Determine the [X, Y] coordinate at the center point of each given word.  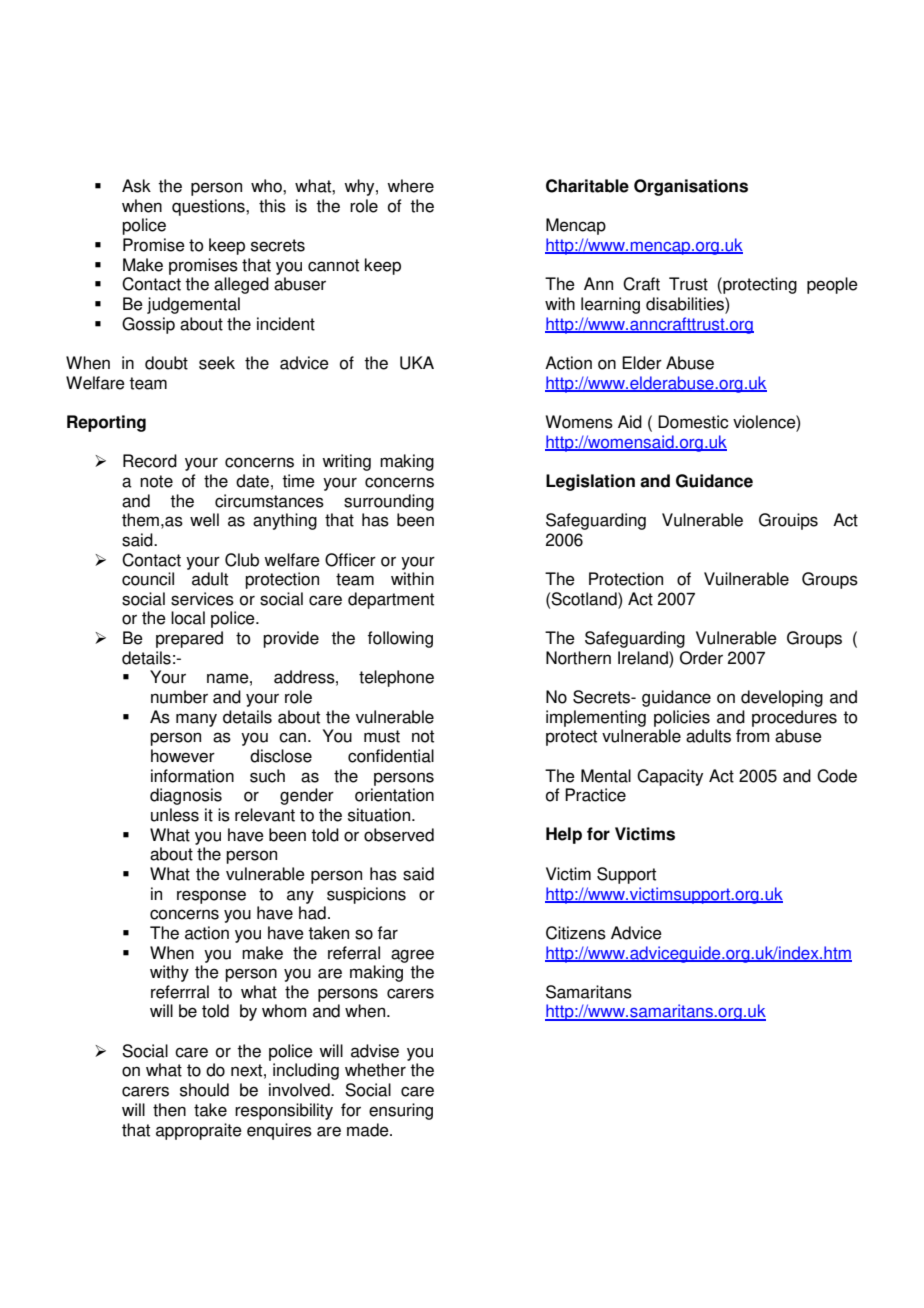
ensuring [401, 1111]
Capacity [670, 777]
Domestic [693, 422]
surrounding [389, 502]
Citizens [576, 933]
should [204, 1090]
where [410, 186]
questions [209, 207]
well [204, 520]
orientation [394, 795]
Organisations [691, 187]
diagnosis [186, 796]
